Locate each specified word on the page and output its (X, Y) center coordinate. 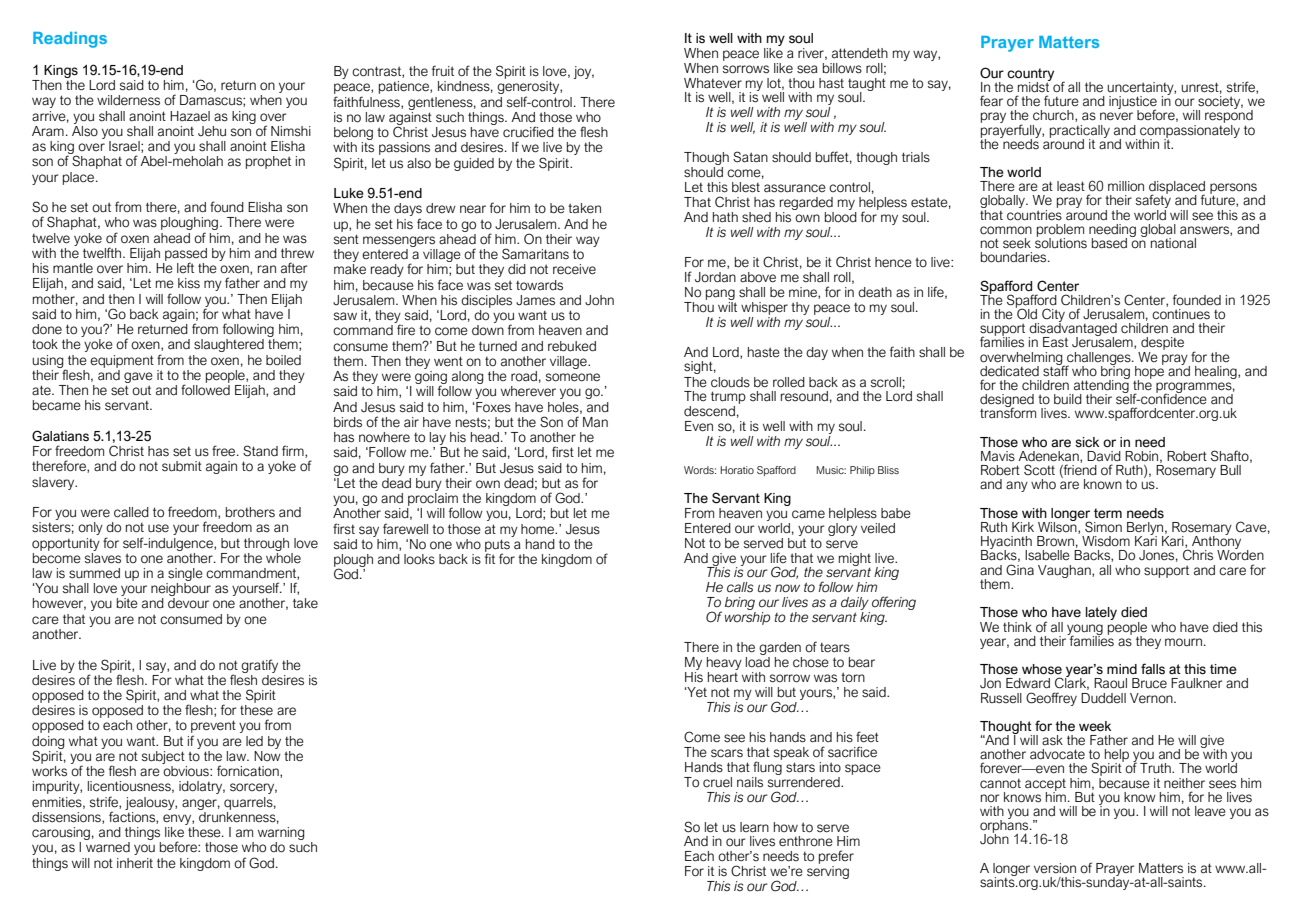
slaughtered (229, 345)
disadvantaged (1073, 330)
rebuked (572, 346)
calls (740, 587)
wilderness (128, 100)
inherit (135, 863)
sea (807, 69)
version (1055, 868)
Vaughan (1065, 571)
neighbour (181, 591)
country (1030, 75)
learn (754, 827)
